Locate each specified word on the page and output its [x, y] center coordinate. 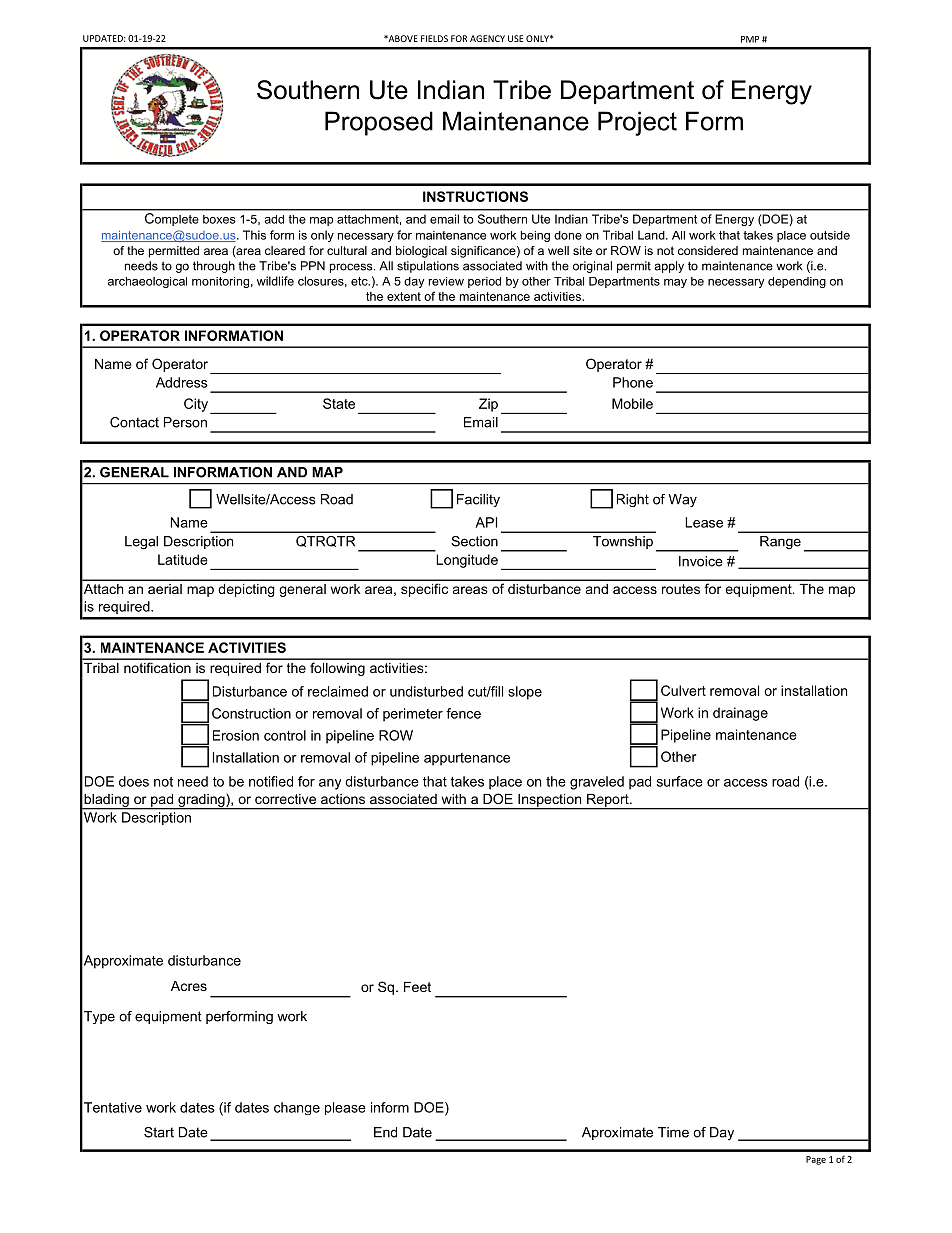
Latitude [183, 559]
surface [680, 781]
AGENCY [487, 38]
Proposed [379, 123]
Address [182, 382]
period [484, 282]
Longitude [467, 561]
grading [201, 801]
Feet [417, 987]
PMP [750, 39]
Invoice [701, 561]
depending [797, 282]
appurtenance [467, 759]
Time [673, 1132]
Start [159, 1132]
